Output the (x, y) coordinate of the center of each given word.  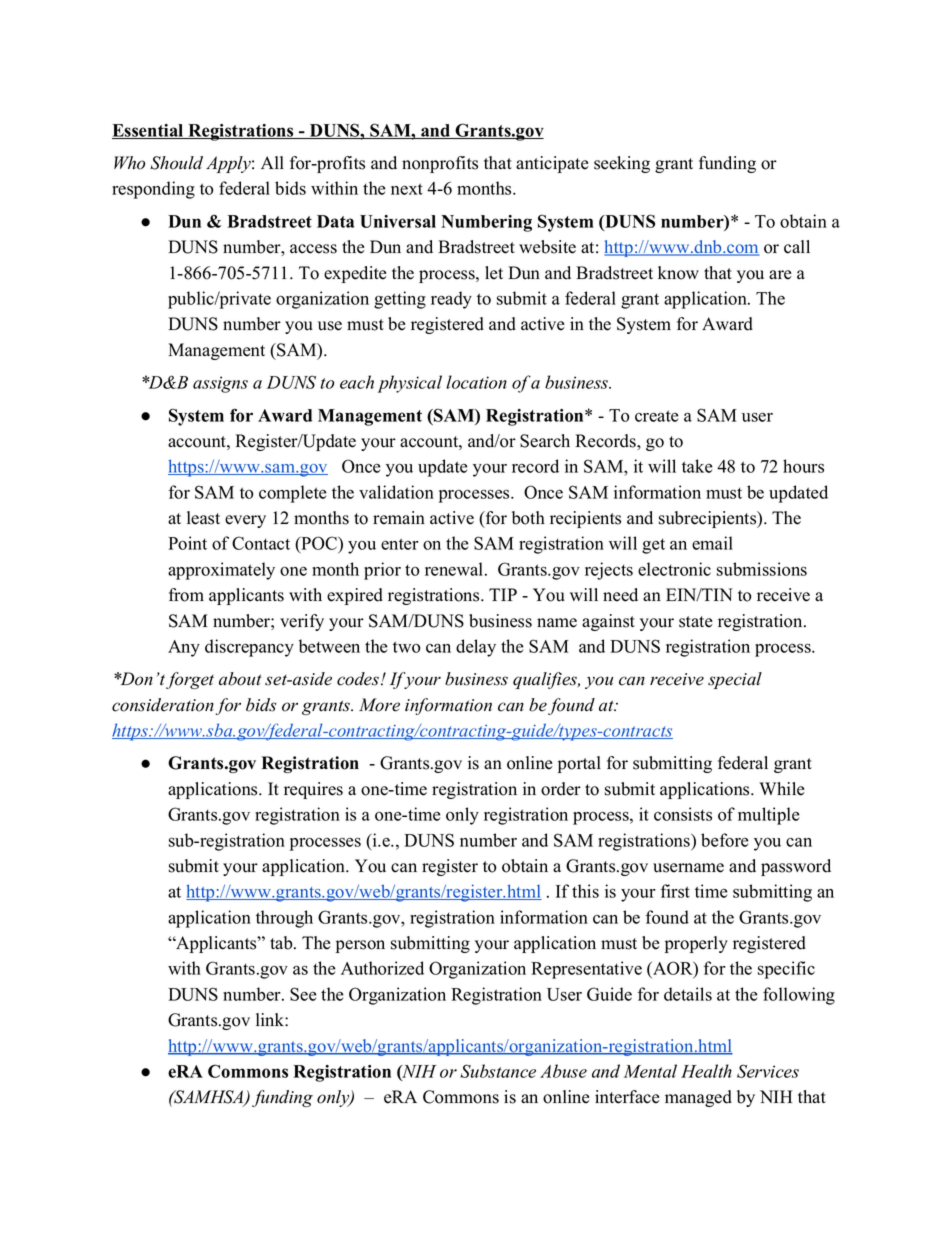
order (561, 789)
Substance (498, 1071)
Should (176, 163)
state (696, 622)
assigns (220, 384)
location (476, 382)
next (407, 189)
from (186, 595)
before (725, 840)
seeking (622, 164)
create (657, 416)
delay (476, 648)
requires (313, 790)
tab (282, 943)
